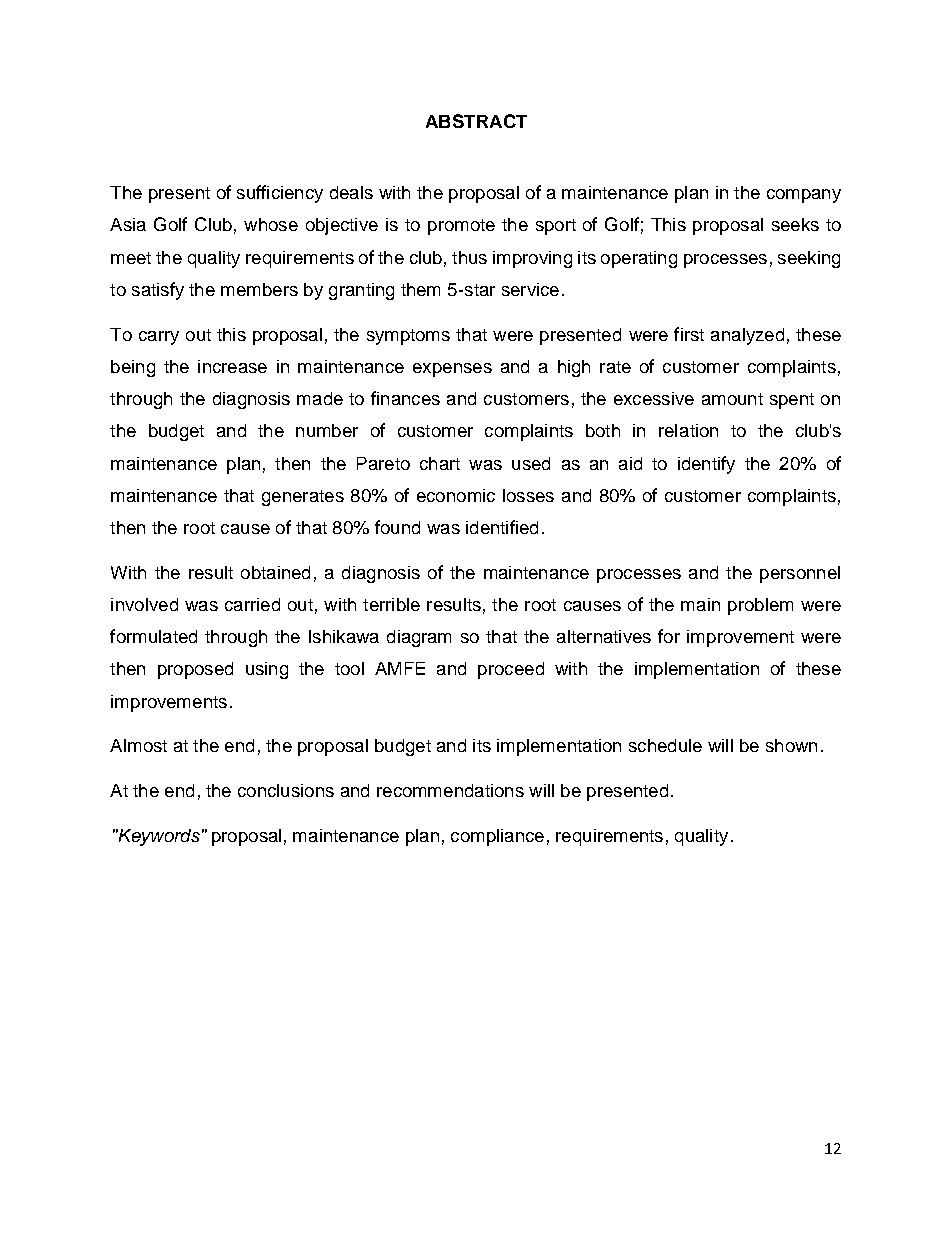 The image size is (952, 1233). What do you see at coordinates (732, 399) in the screenshot?
I see `amount` at bounding box center [732, 399].
